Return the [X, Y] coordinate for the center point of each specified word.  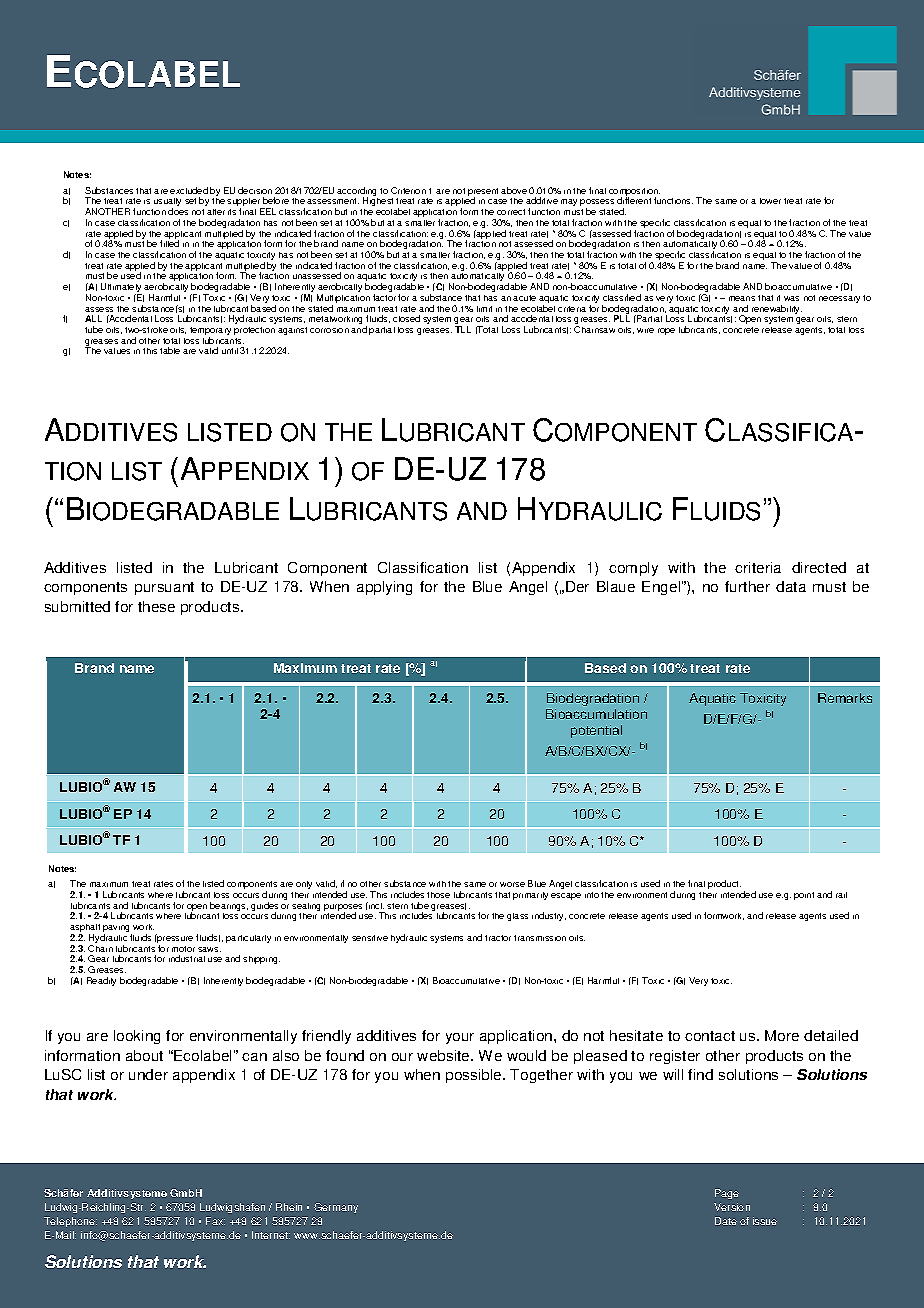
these [156, 606]
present [483, 193]
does [178, 211]
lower [770, 201]
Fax [215, 1221]
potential [596, 731]
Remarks [845, 698]
